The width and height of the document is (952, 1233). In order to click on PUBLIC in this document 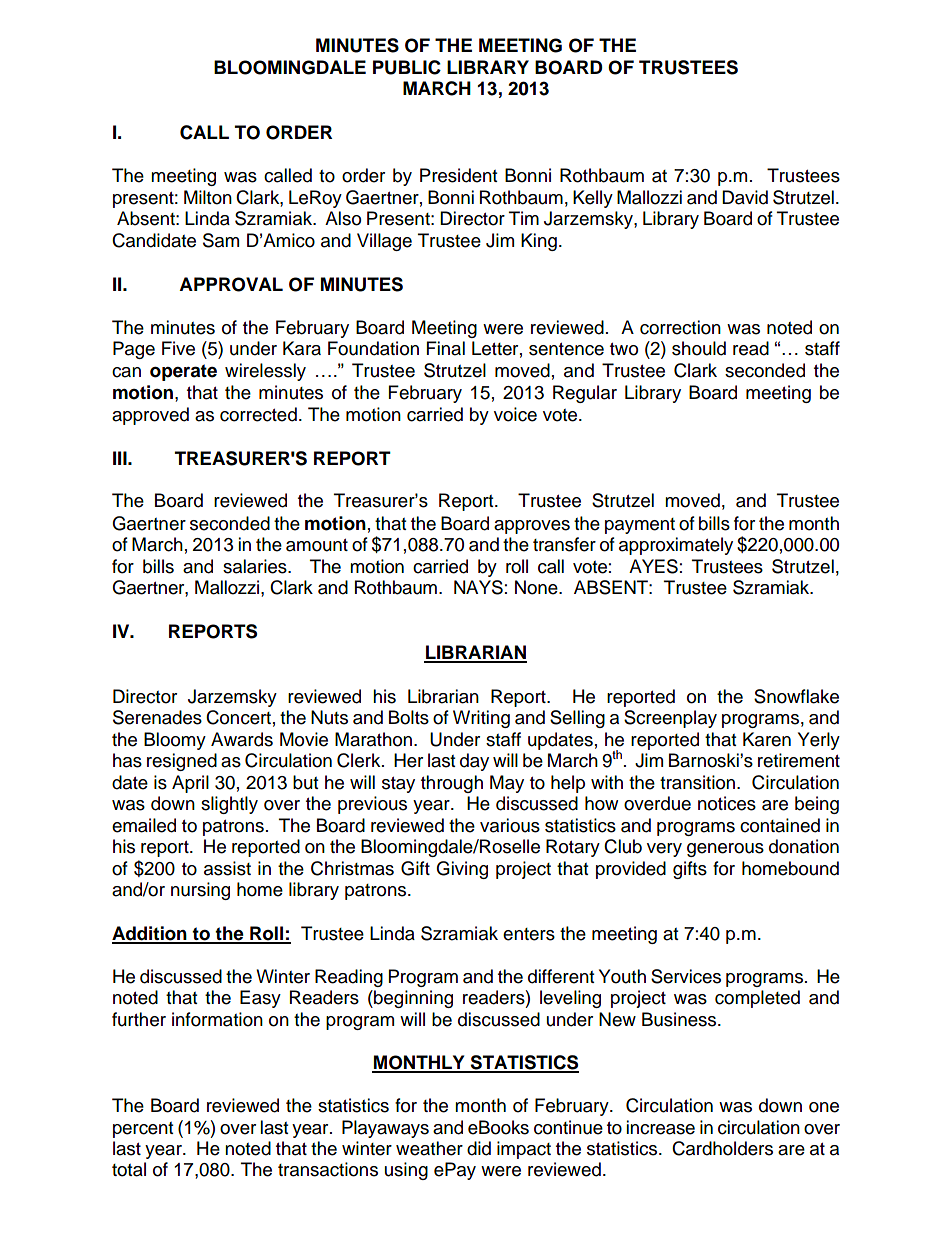, I will do `click(407, 67)`.
